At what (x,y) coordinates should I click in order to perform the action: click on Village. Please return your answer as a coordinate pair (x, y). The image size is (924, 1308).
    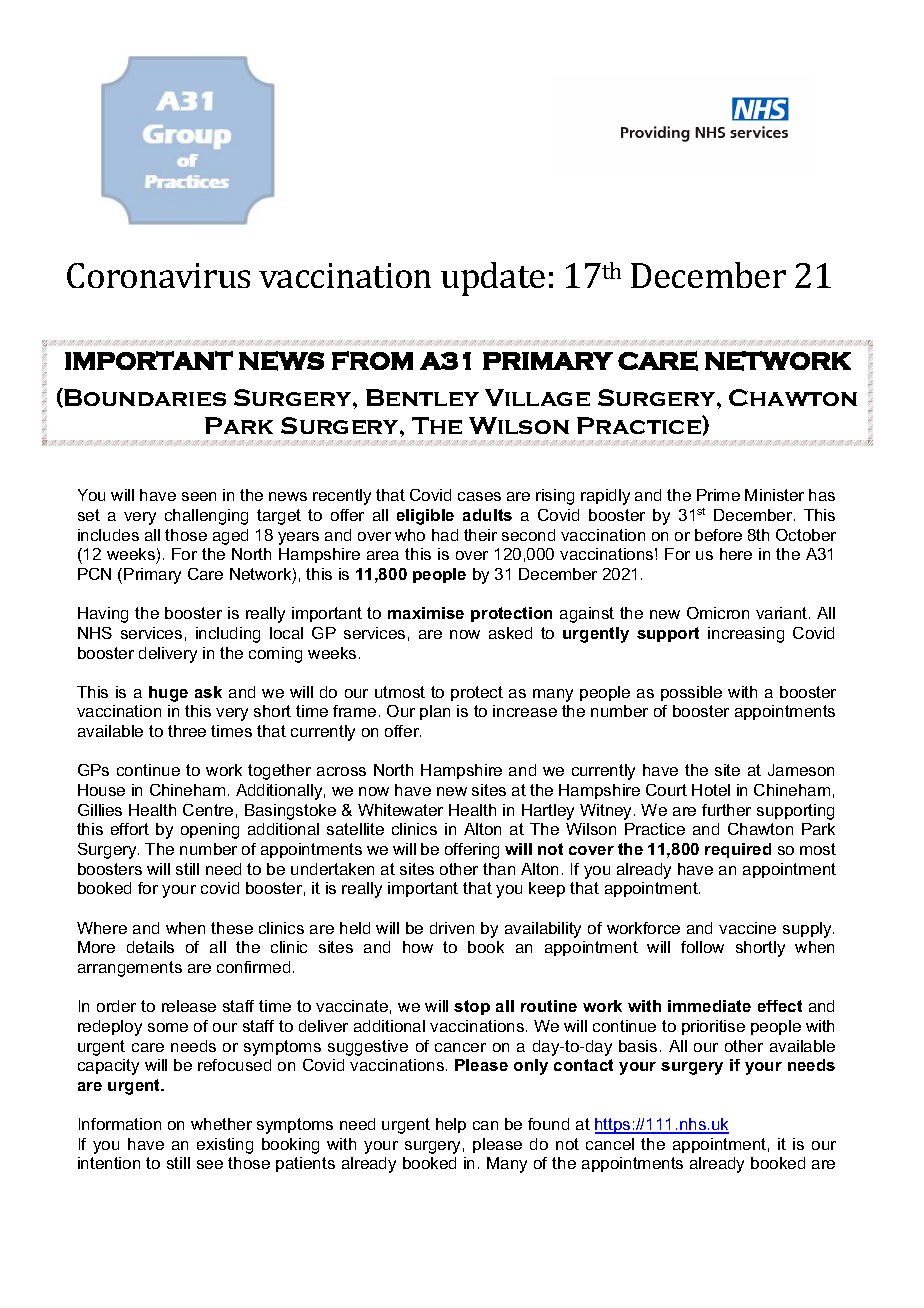
    Looking at the image, I should click on (537, 397).
